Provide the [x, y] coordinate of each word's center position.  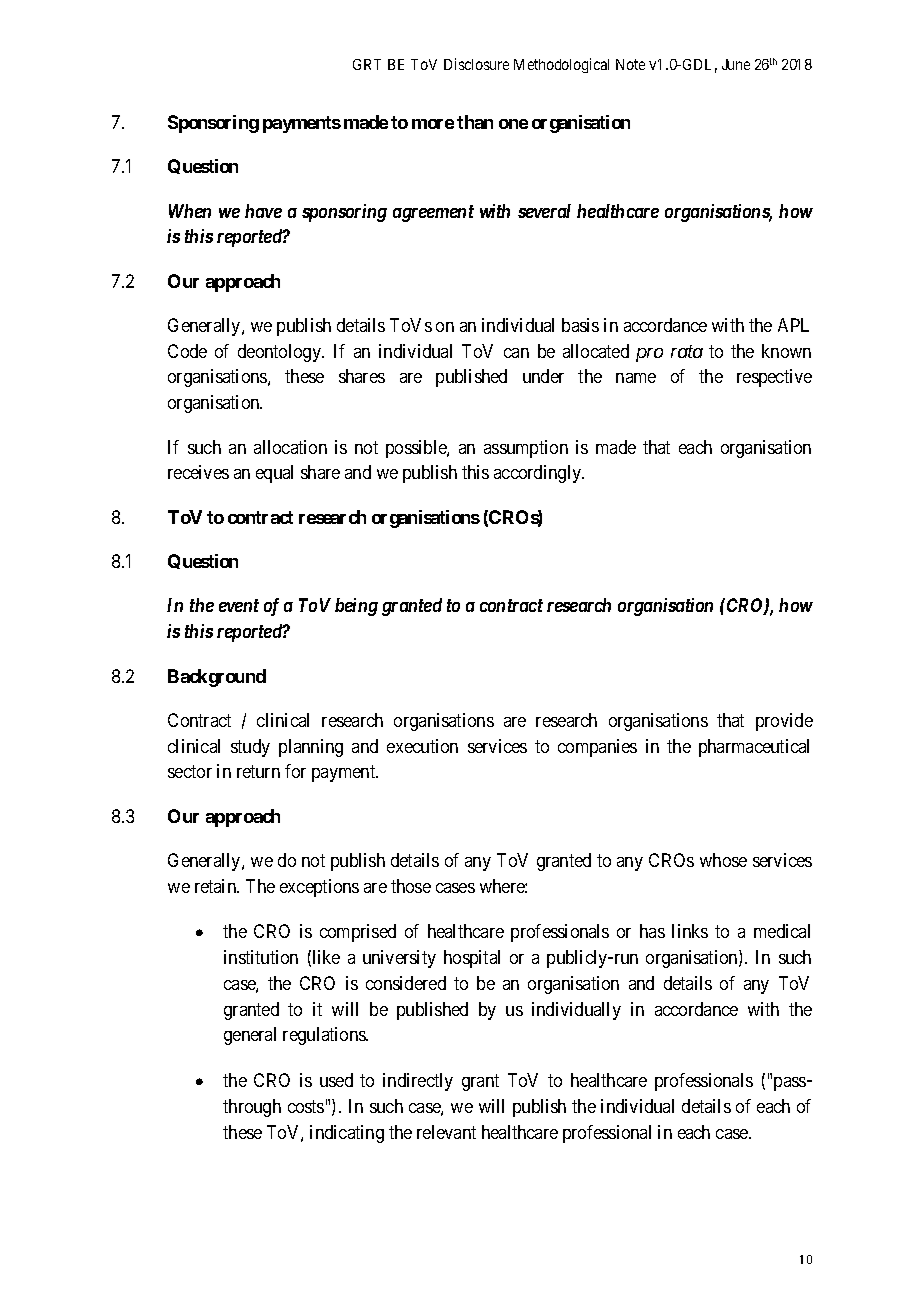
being [356, 607]
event [239, 605]
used [336, 1080]
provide [784, 722]
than [475, 122]
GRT [367, 64]
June [736, 64]
